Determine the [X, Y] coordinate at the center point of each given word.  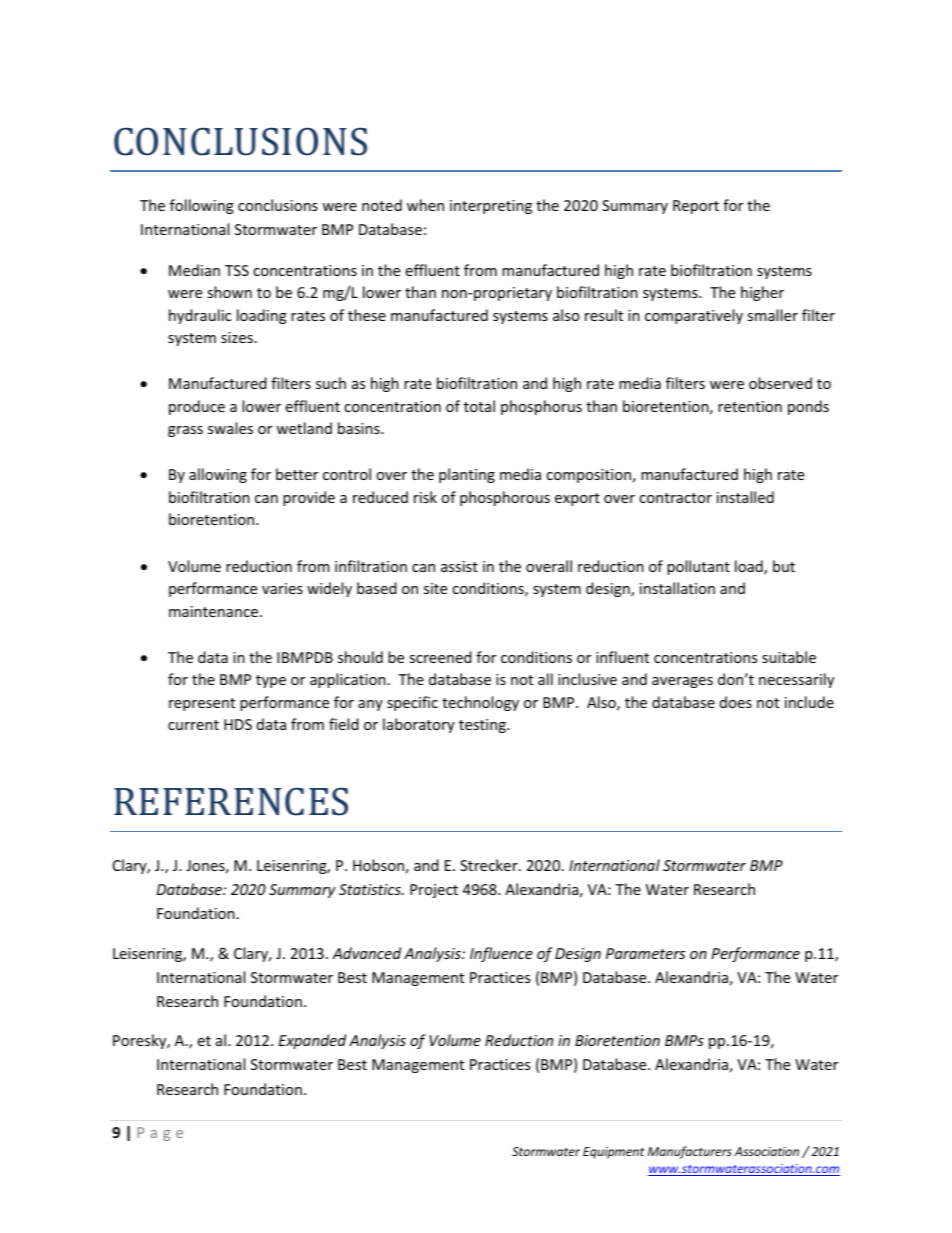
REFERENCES [231, 802]
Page [160, 1134]
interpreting [491, 207]
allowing [218, 475]
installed [745, 497]
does [736, 702]
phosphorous [505, 498]
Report [696, 207]
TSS [237, 270]
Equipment [613, 1153]
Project [434, 891]
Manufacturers [690, 1152]
